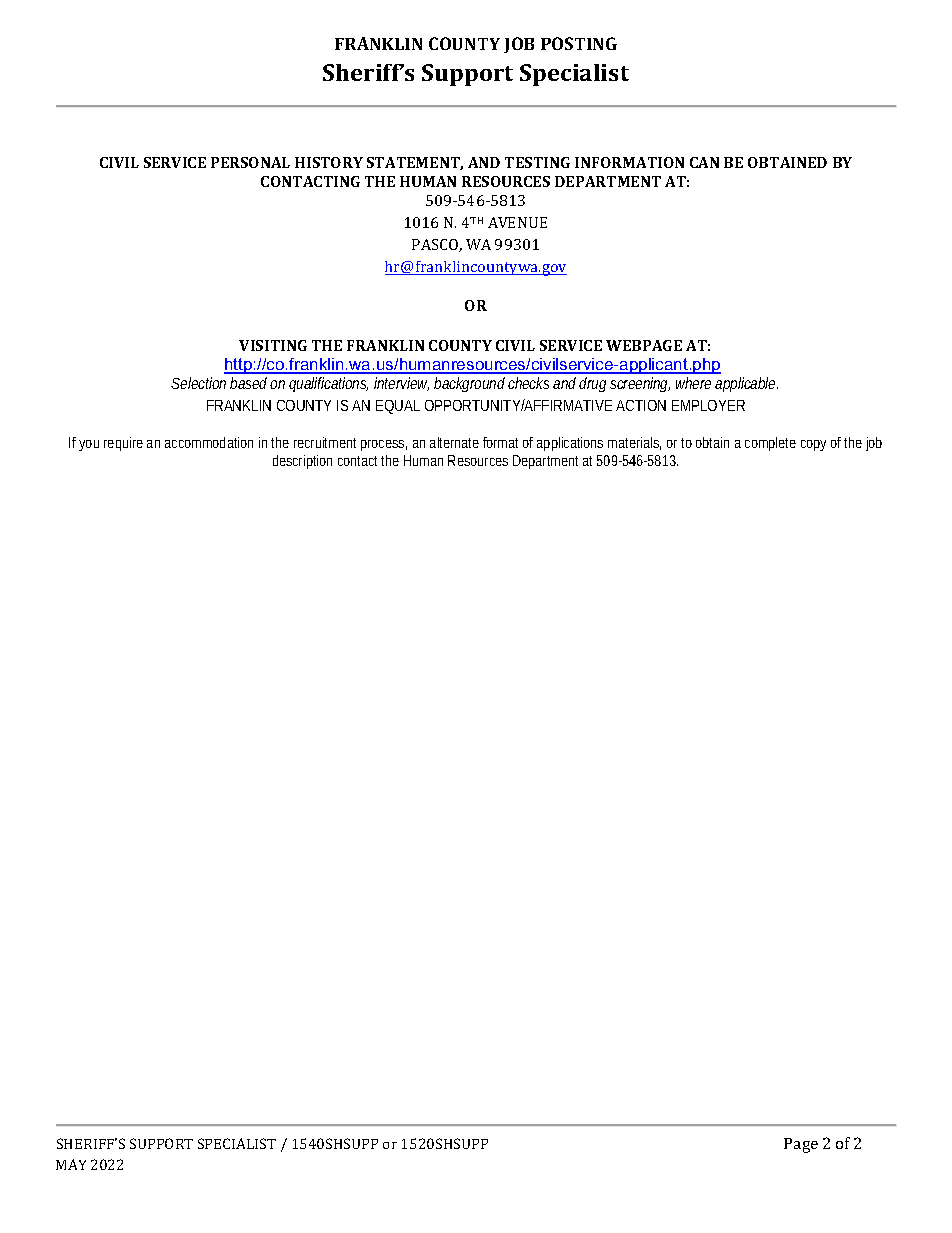 Image resolution: width=952 pixels, height=1233 pixels. Describe the element at coordinates (770, 444) in the screenshot. I see `complete` at that location.
